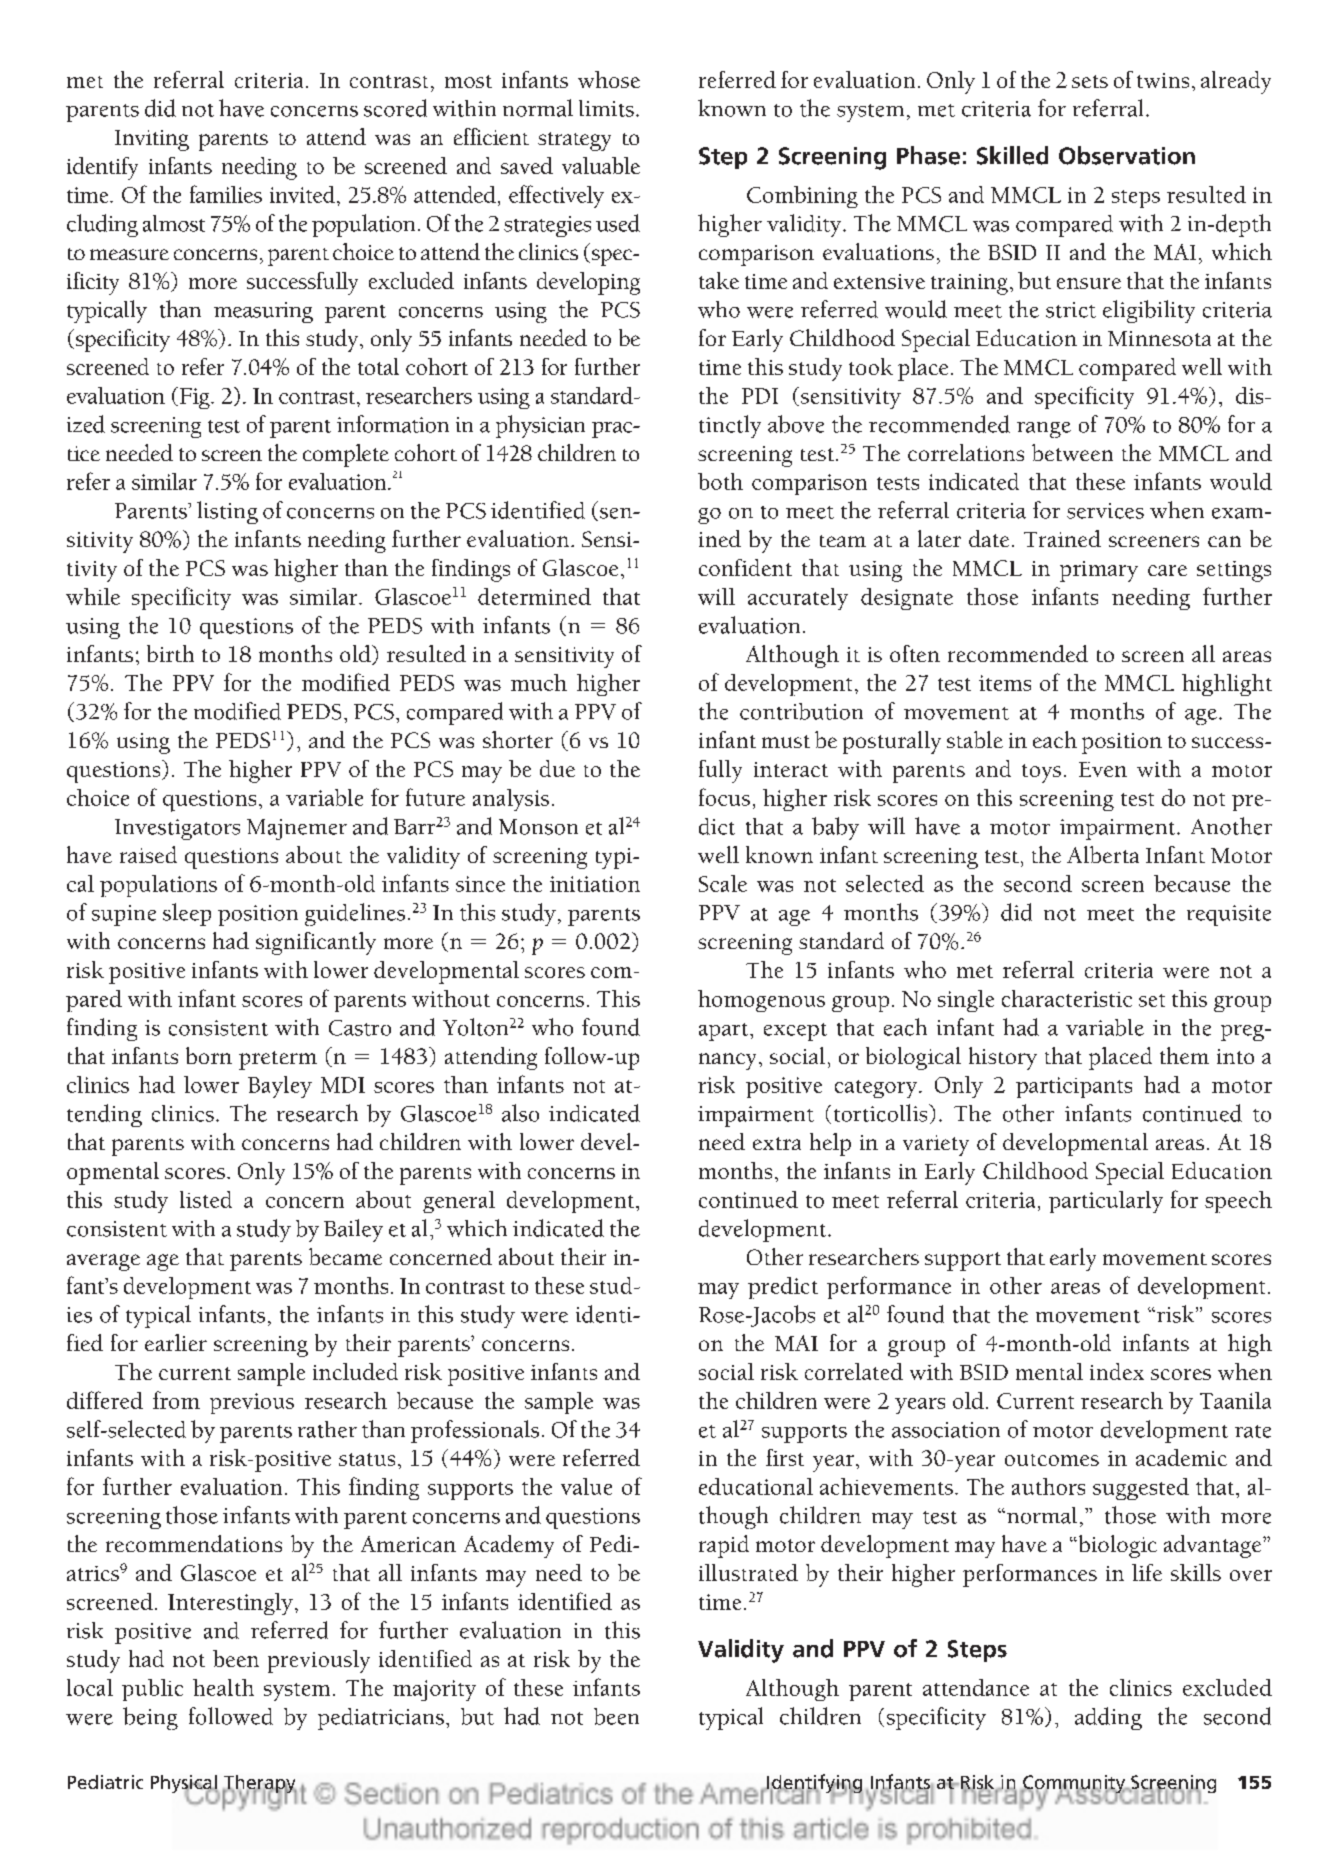 The image size is (1335, 1852). I want to click on both, so click(720, 481).
